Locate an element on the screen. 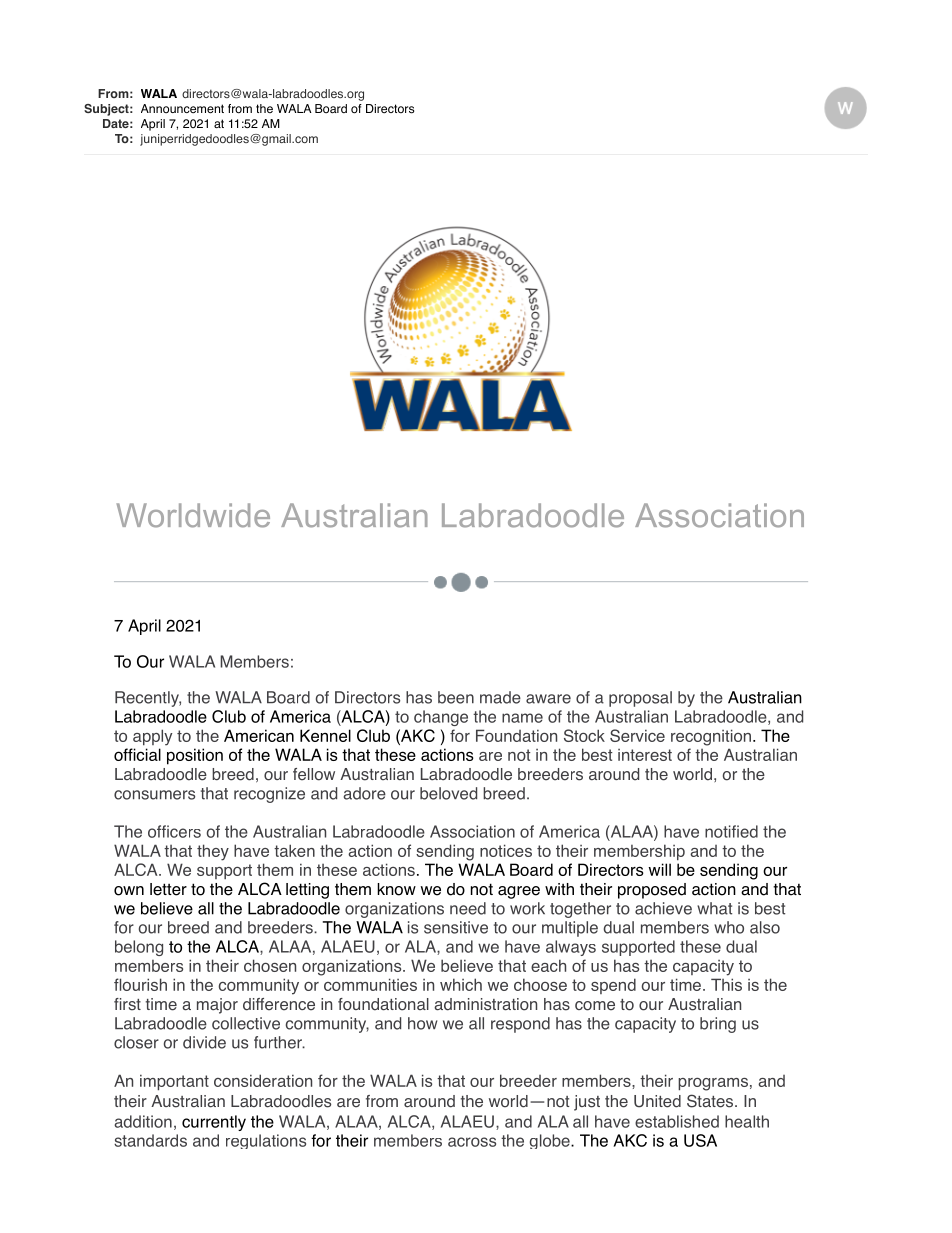 This screenshot has height=1233, width=952. proposal is located at coordinates (640, 699).
